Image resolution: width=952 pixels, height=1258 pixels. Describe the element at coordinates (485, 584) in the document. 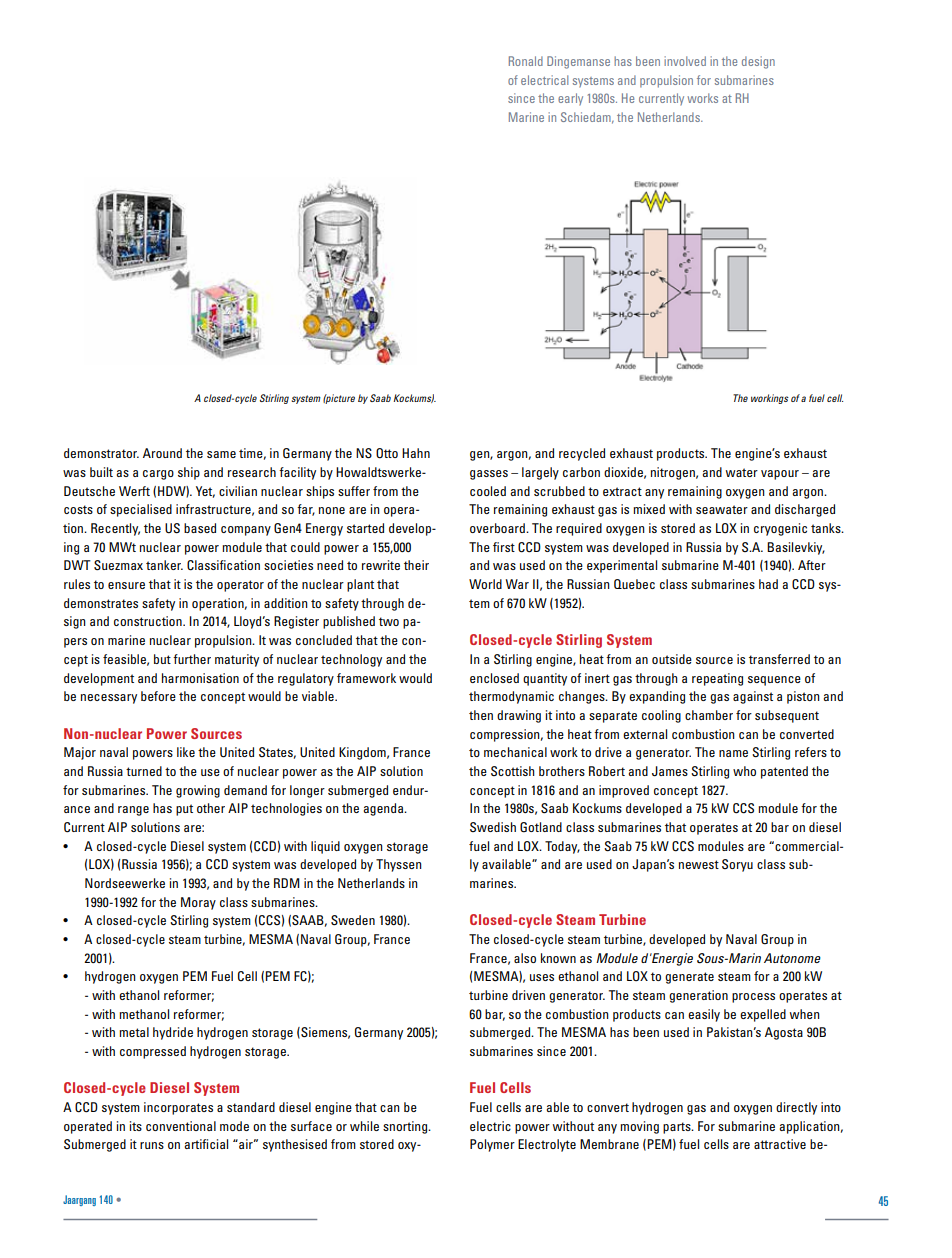

I see `World` at that location.
